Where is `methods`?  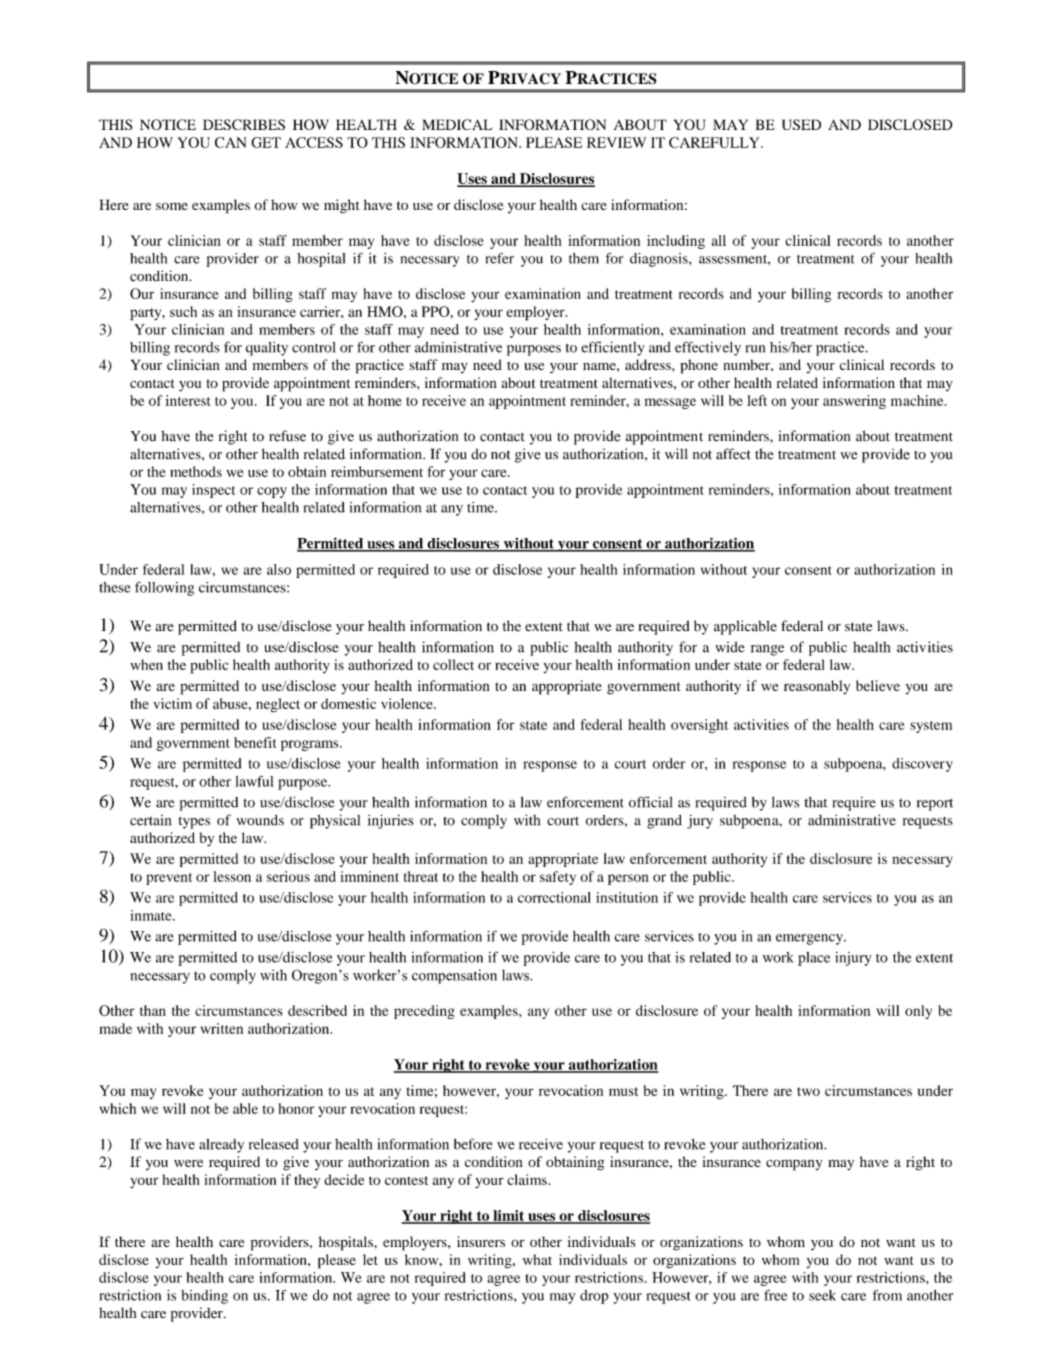
methods is located at coordinates (196, 471).
